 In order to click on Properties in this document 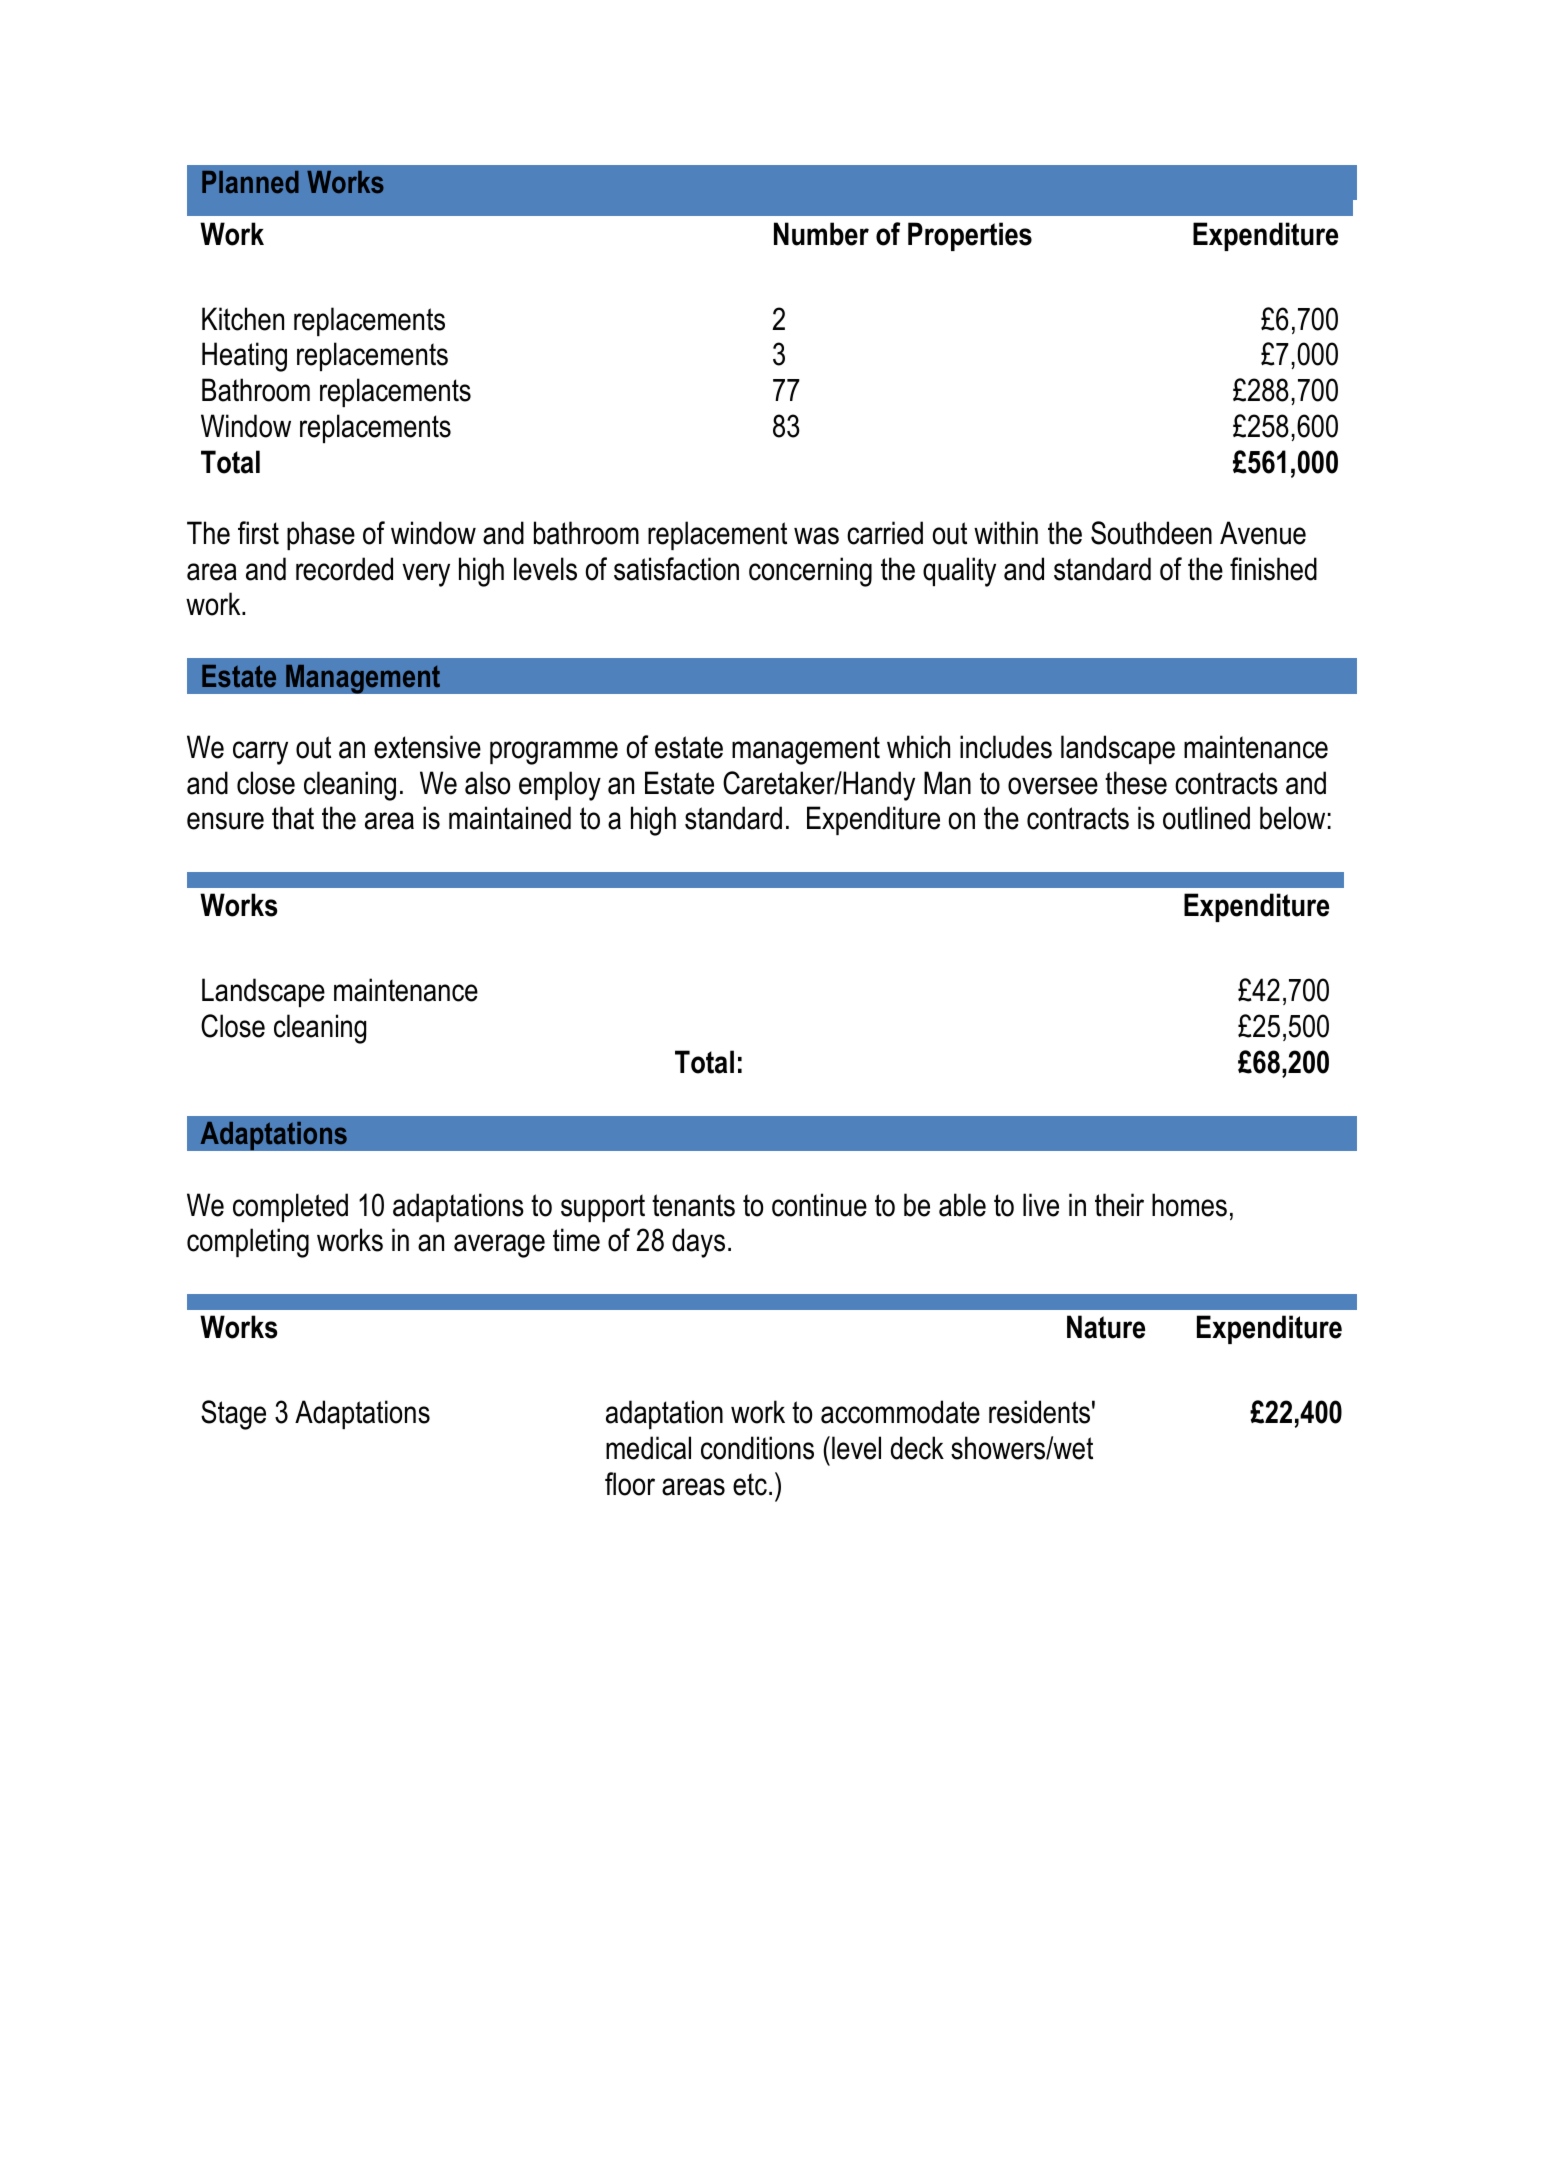, I will do `click(970, 236)`.
